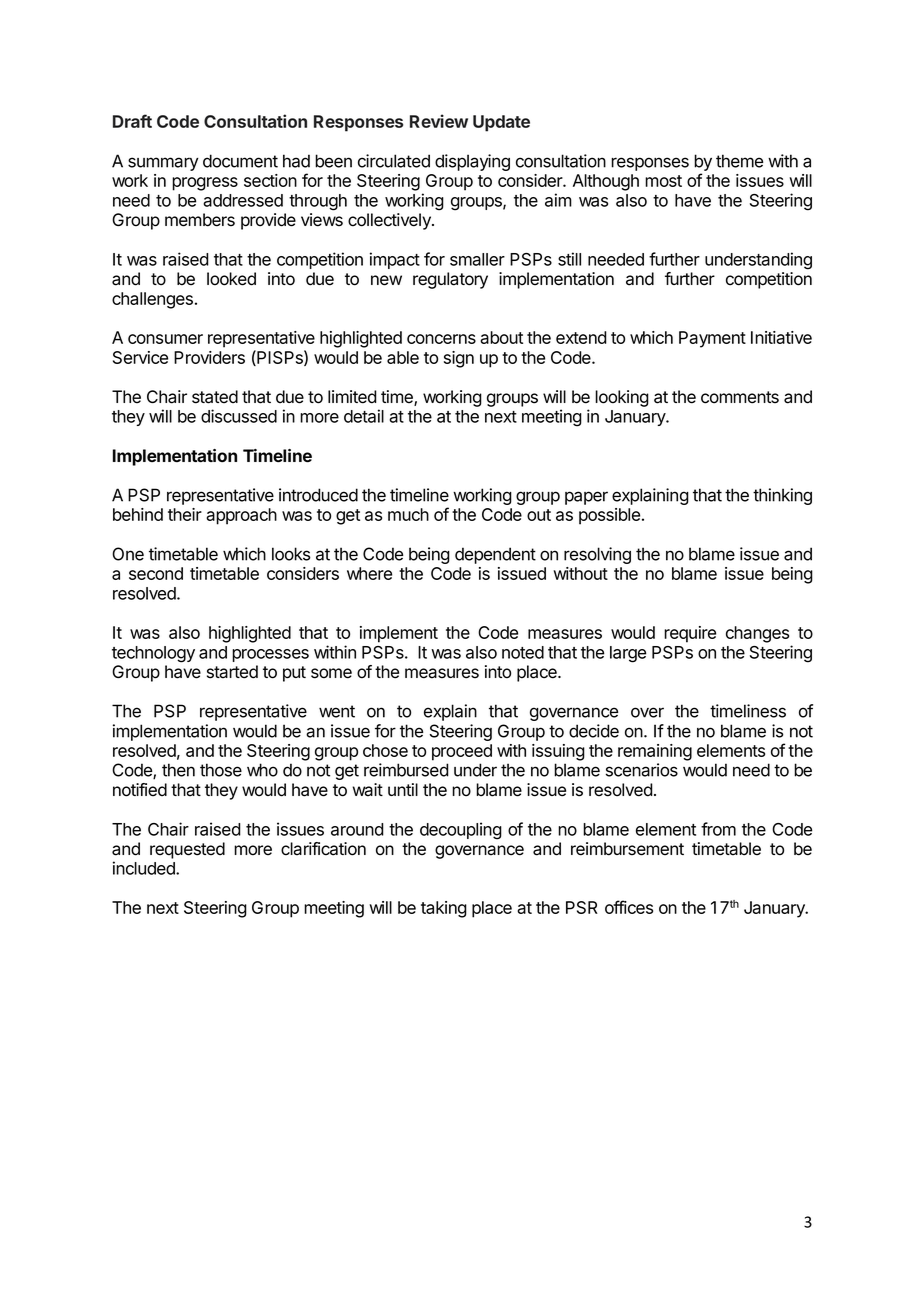 This screenshot has height=1308, width=924. I want to click on theme, so click(739, 161).
